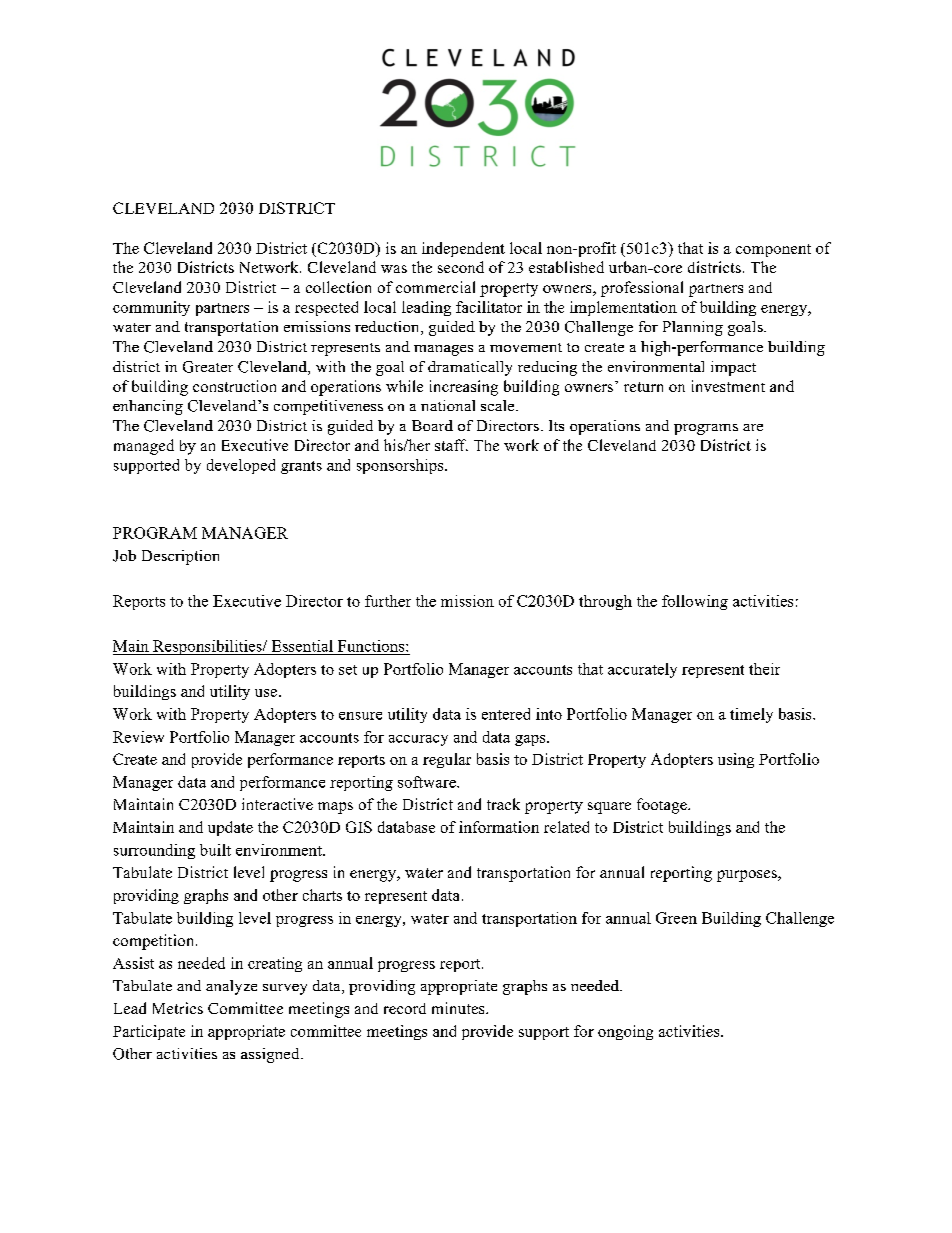 The width and height of the screenshot is (952, 1233). I want to click on professional, so click(642, 289).
